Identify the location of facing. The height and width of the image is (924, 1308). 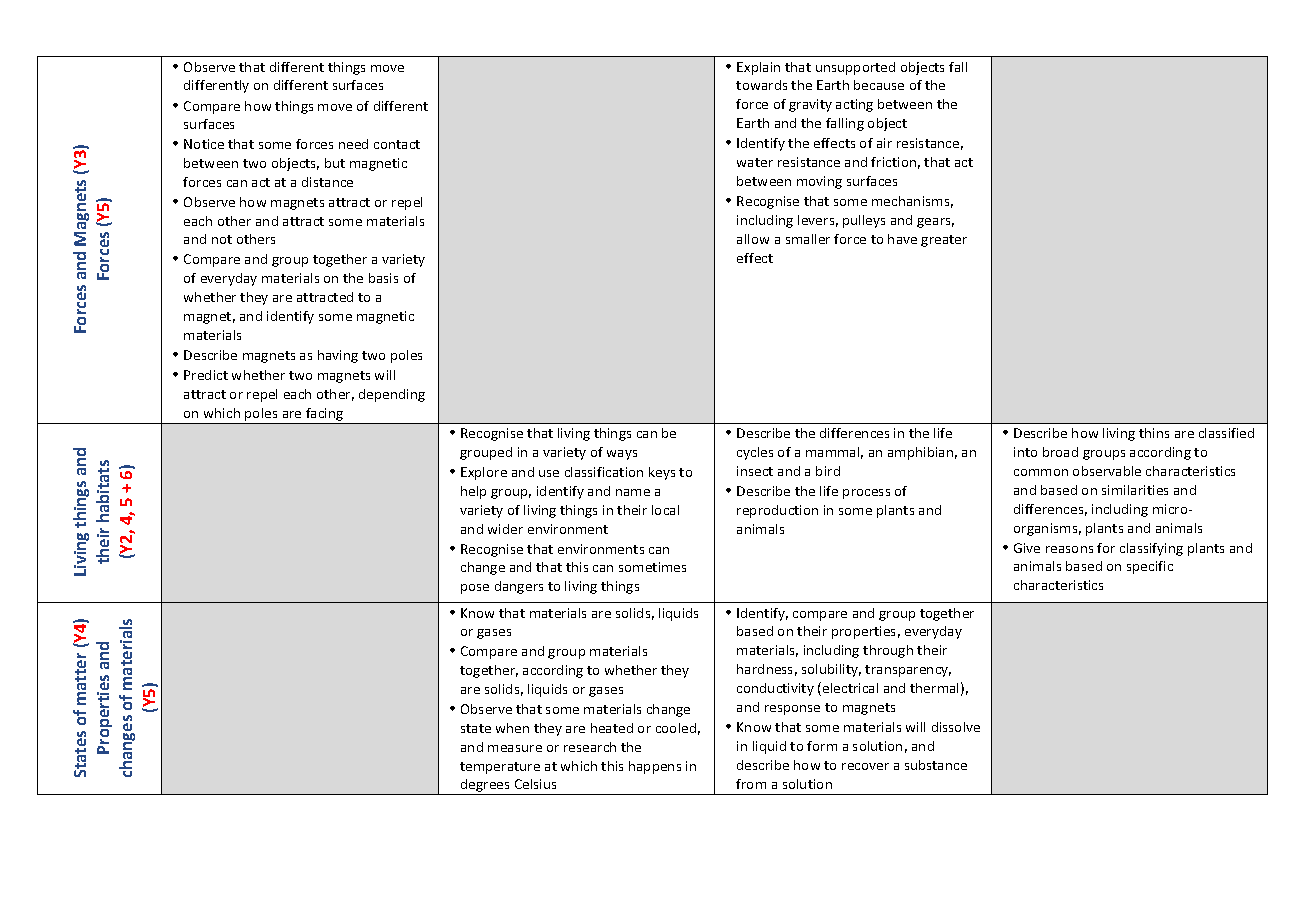
(324, 414).
